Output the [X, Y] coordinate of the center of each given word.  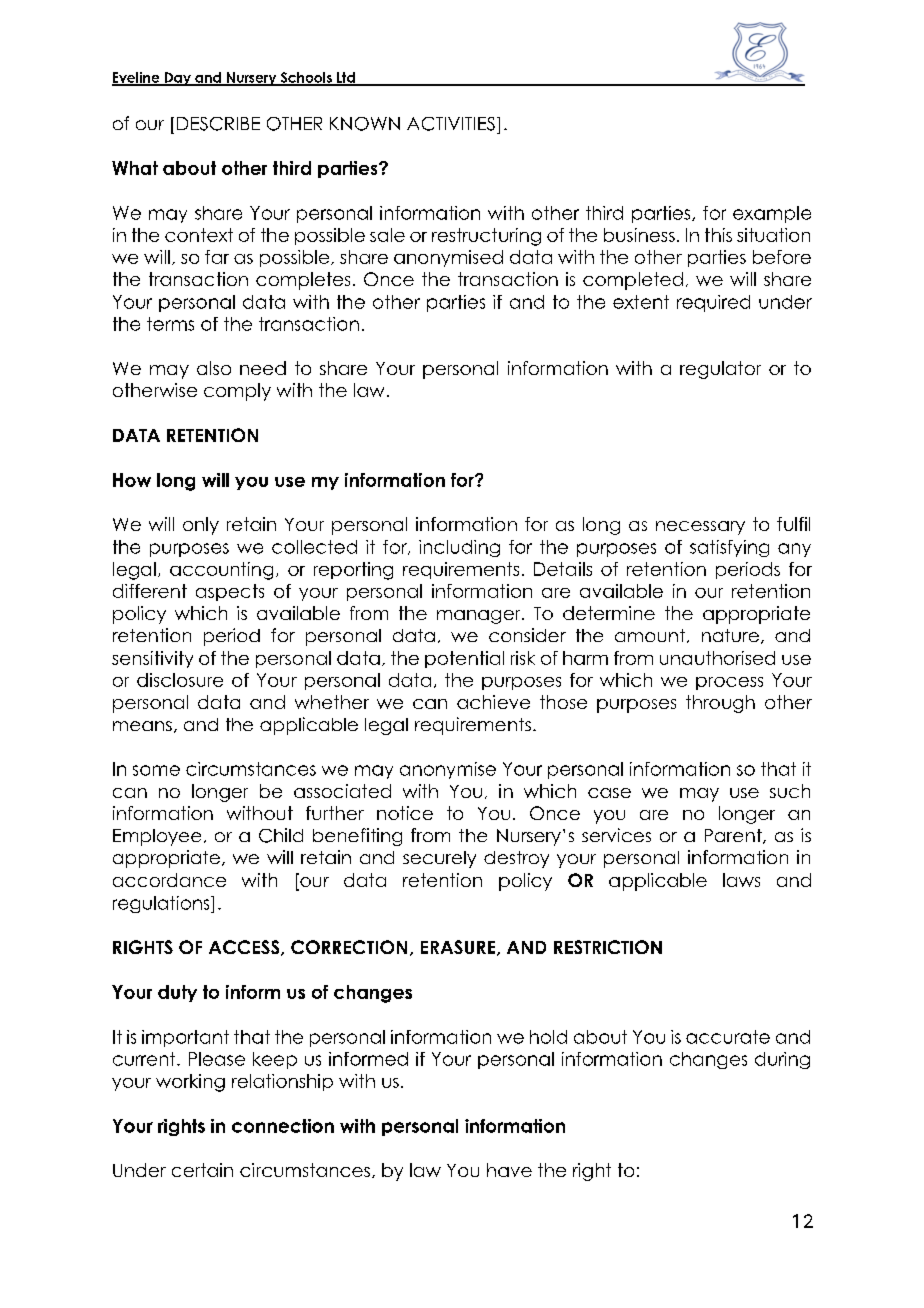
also [214, 368]
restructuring [486, 237]
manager [480, 617]
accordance [169, 880]
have [509, 1170]
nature [730, 635]
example [772, 214]
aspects [230, 592]
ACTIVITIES [451, 124]
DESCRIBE [218, 124]
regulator [720, 370]
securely [439, 859]
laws [741, 880]
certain [202, 1170]
